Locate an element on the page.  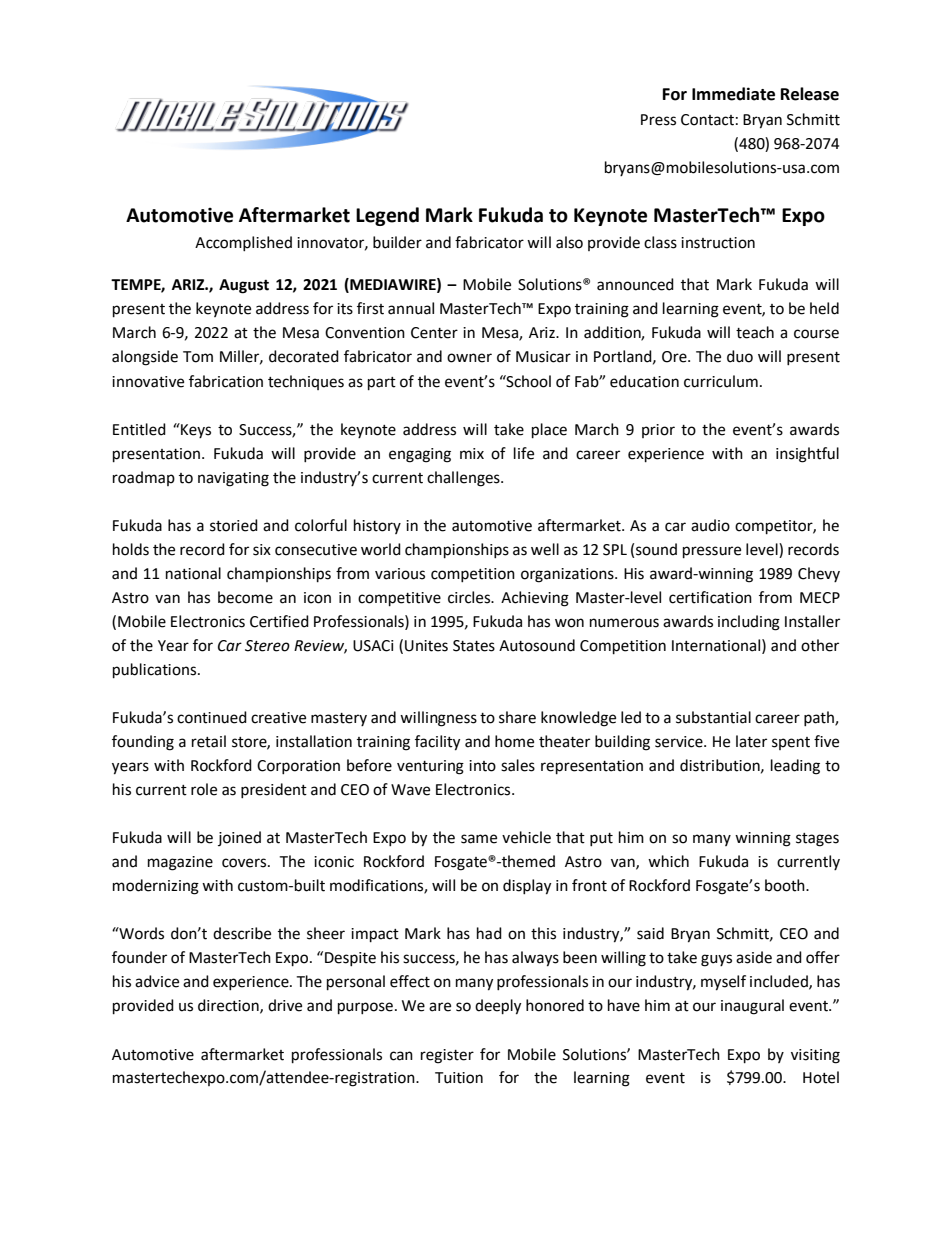
Contact is located at coordinates (707, 120).
